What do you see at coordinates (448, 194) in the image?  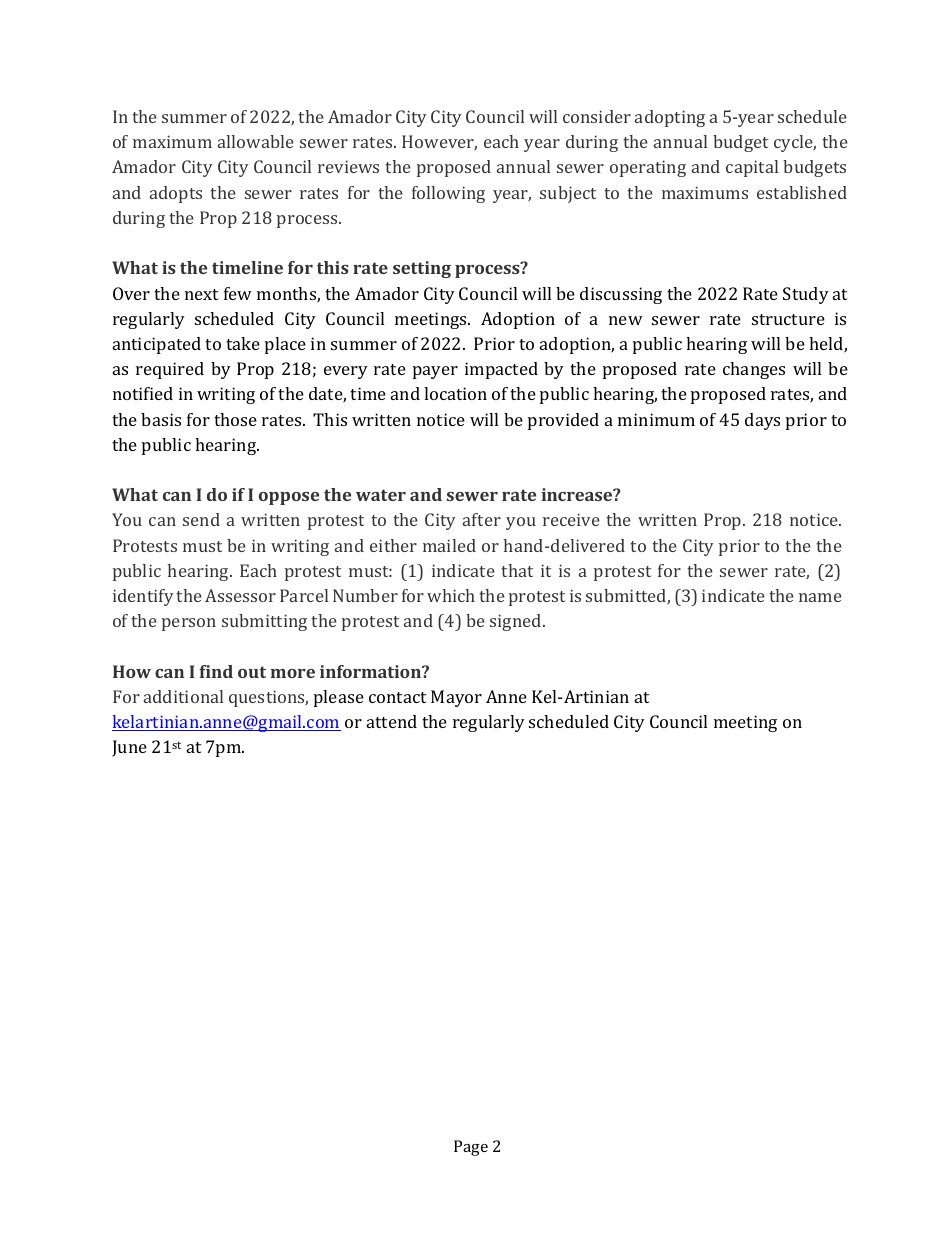 I see `following` at bounding box center [448, 194].
